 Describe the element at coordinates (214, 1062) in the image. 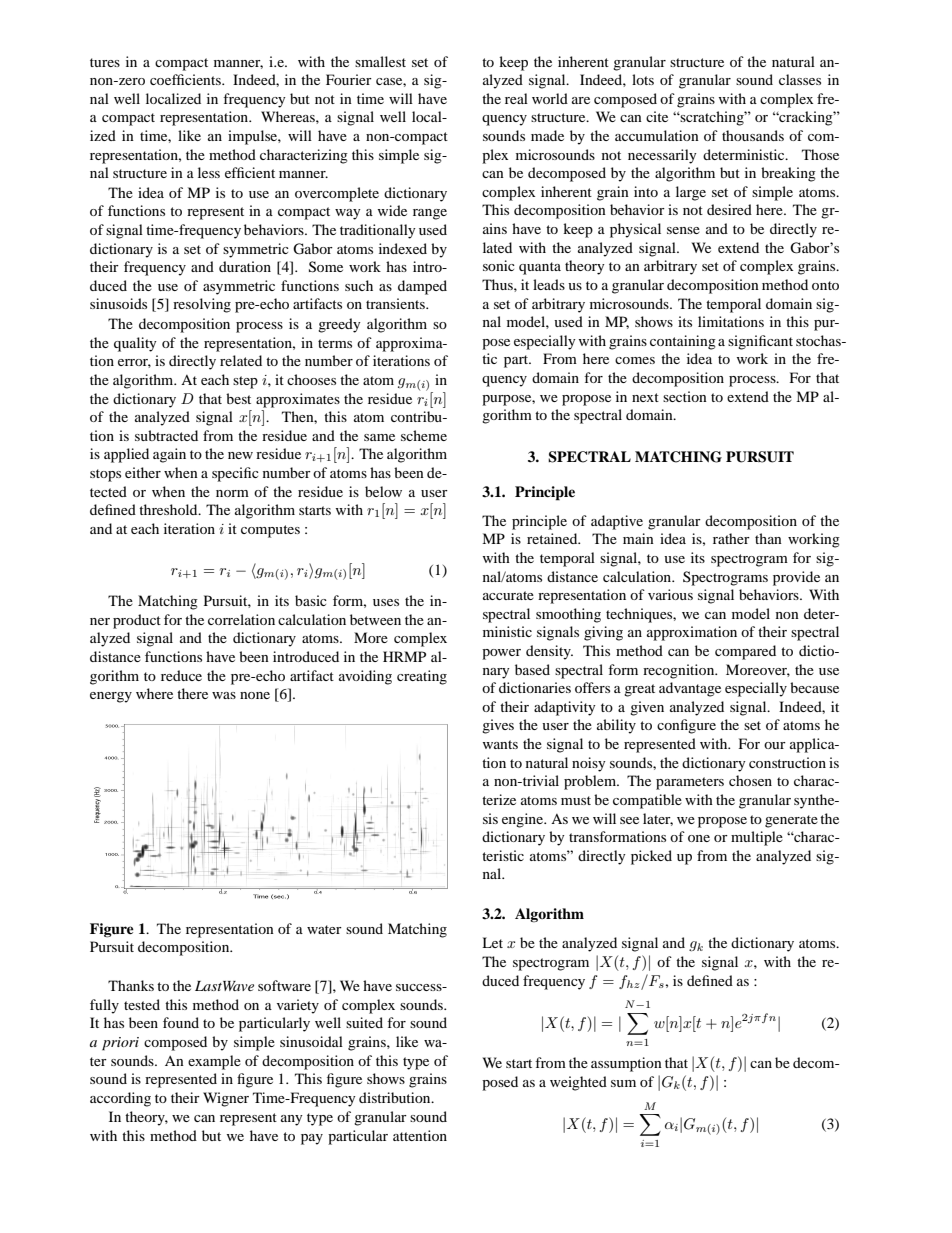

I see `example` at that location.
